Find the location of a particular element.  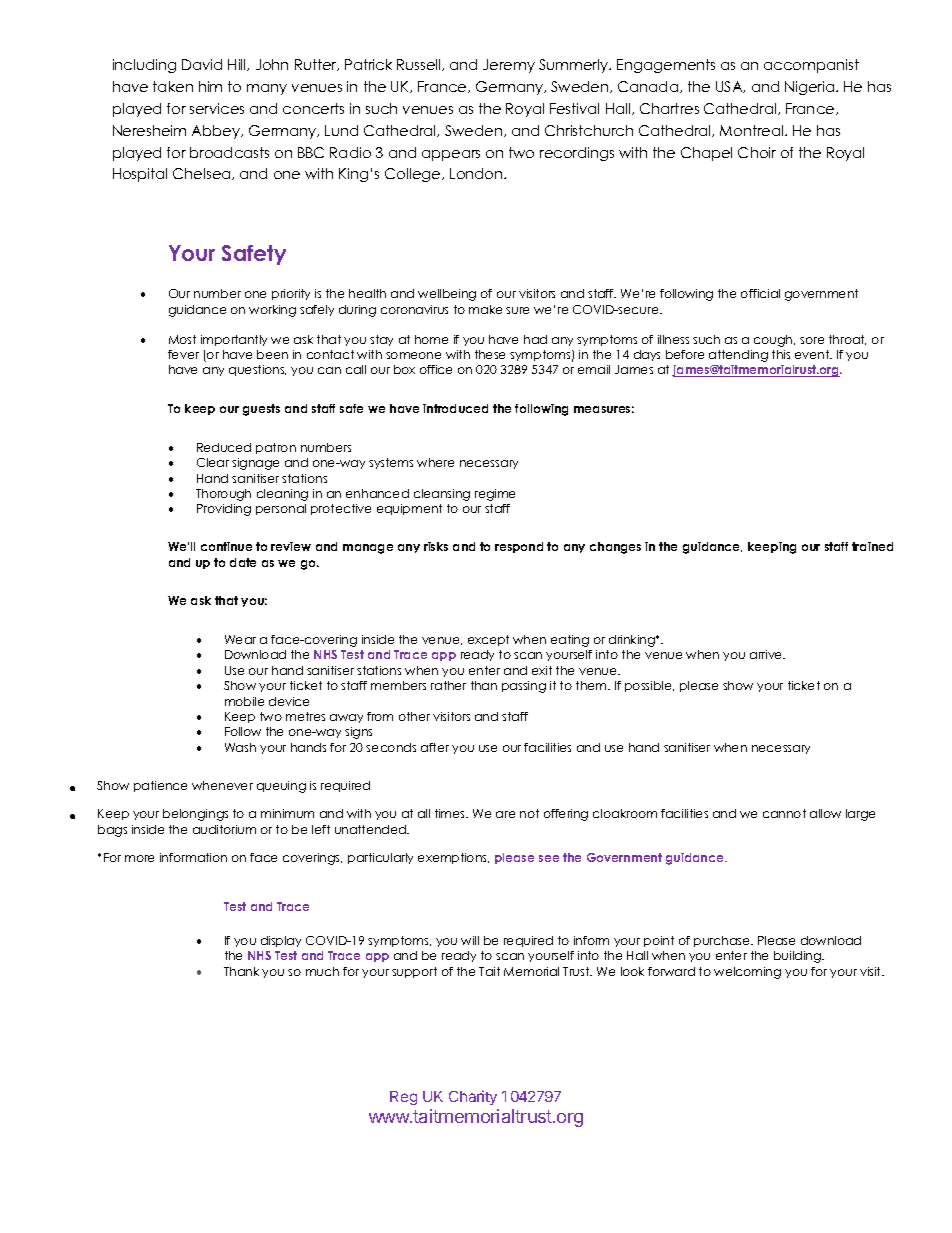

respond is located at coordinates (519, 547).
